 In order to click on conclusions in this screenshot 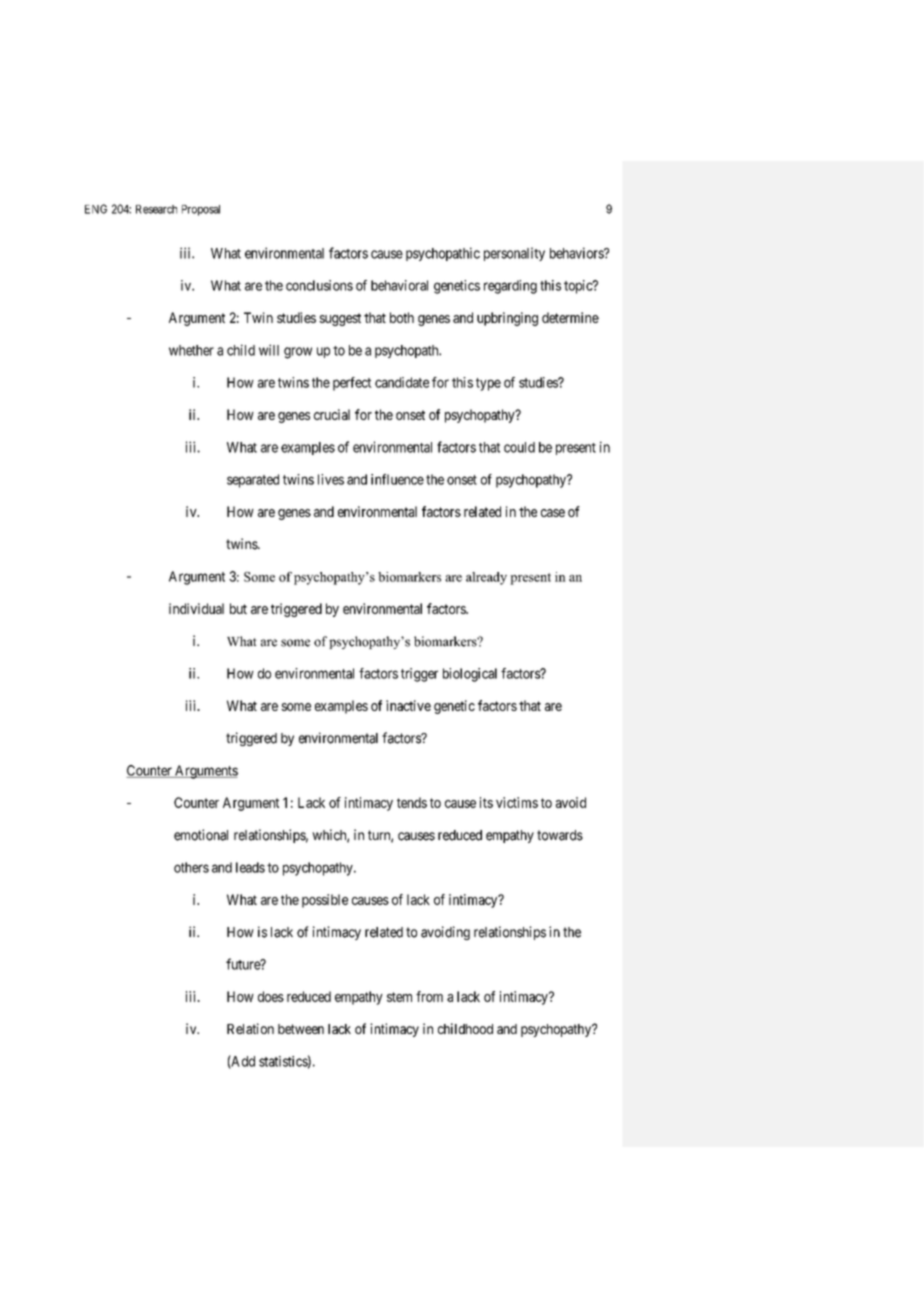, I will do `click(319, 285)`.
